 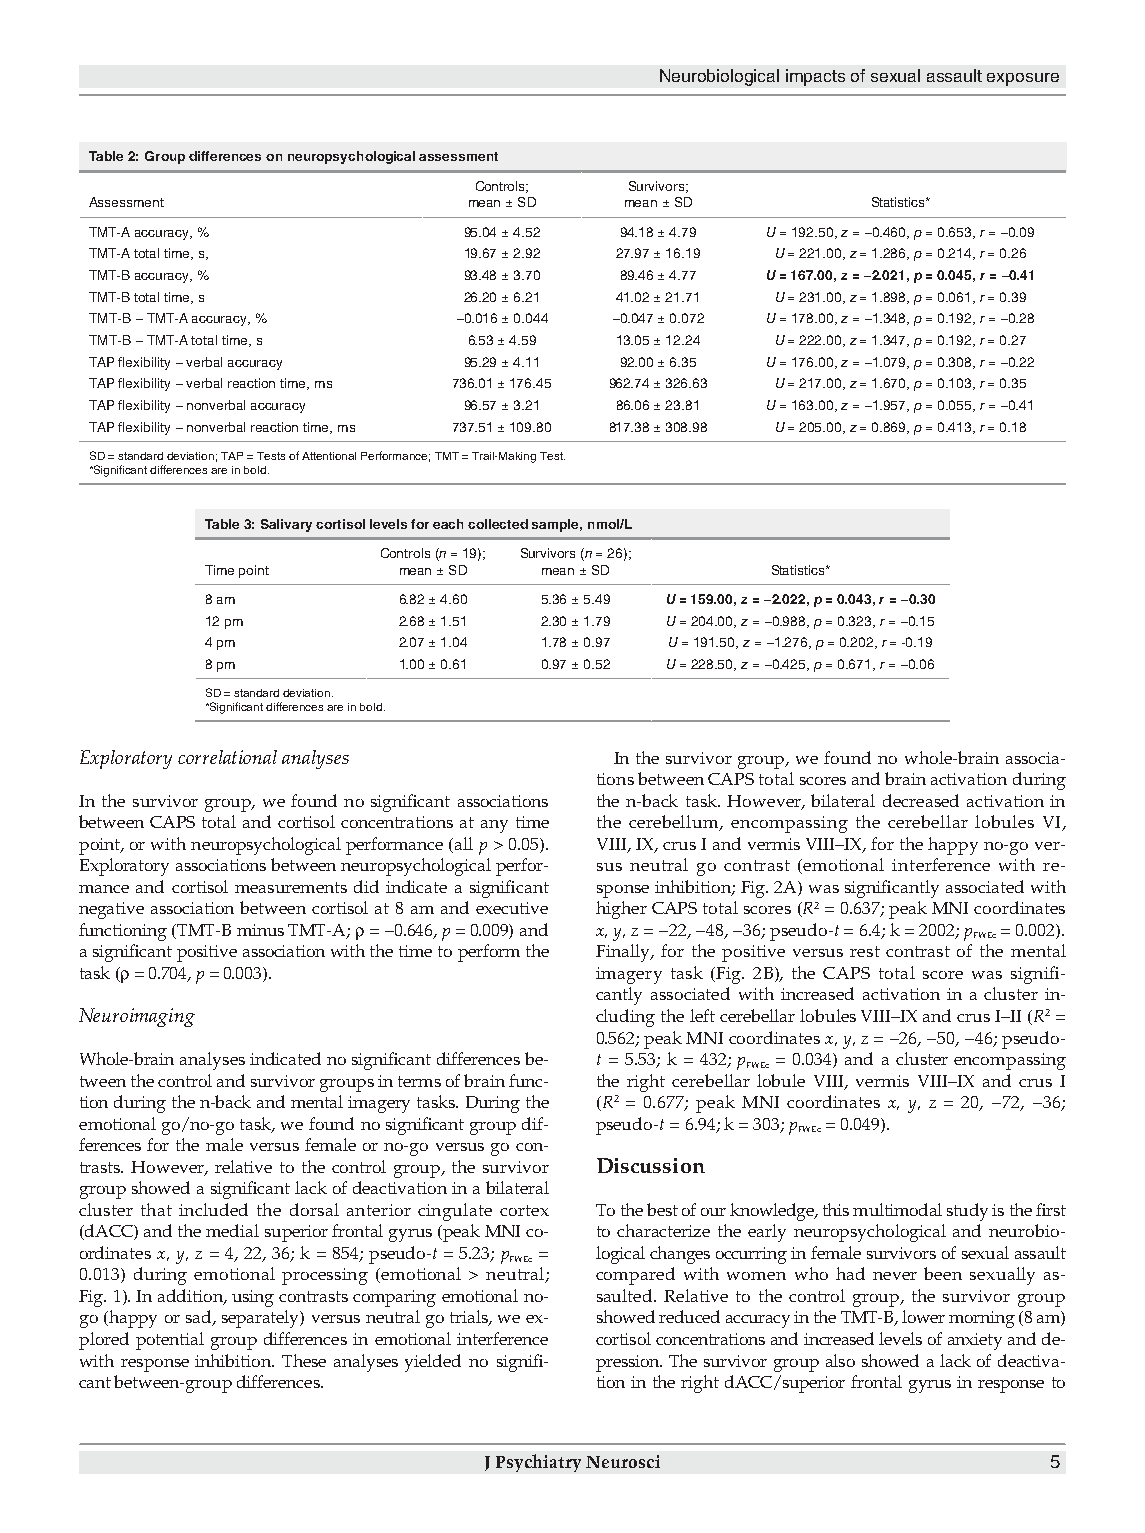 I want to click on Salivary, so click(x=286, y=525).
